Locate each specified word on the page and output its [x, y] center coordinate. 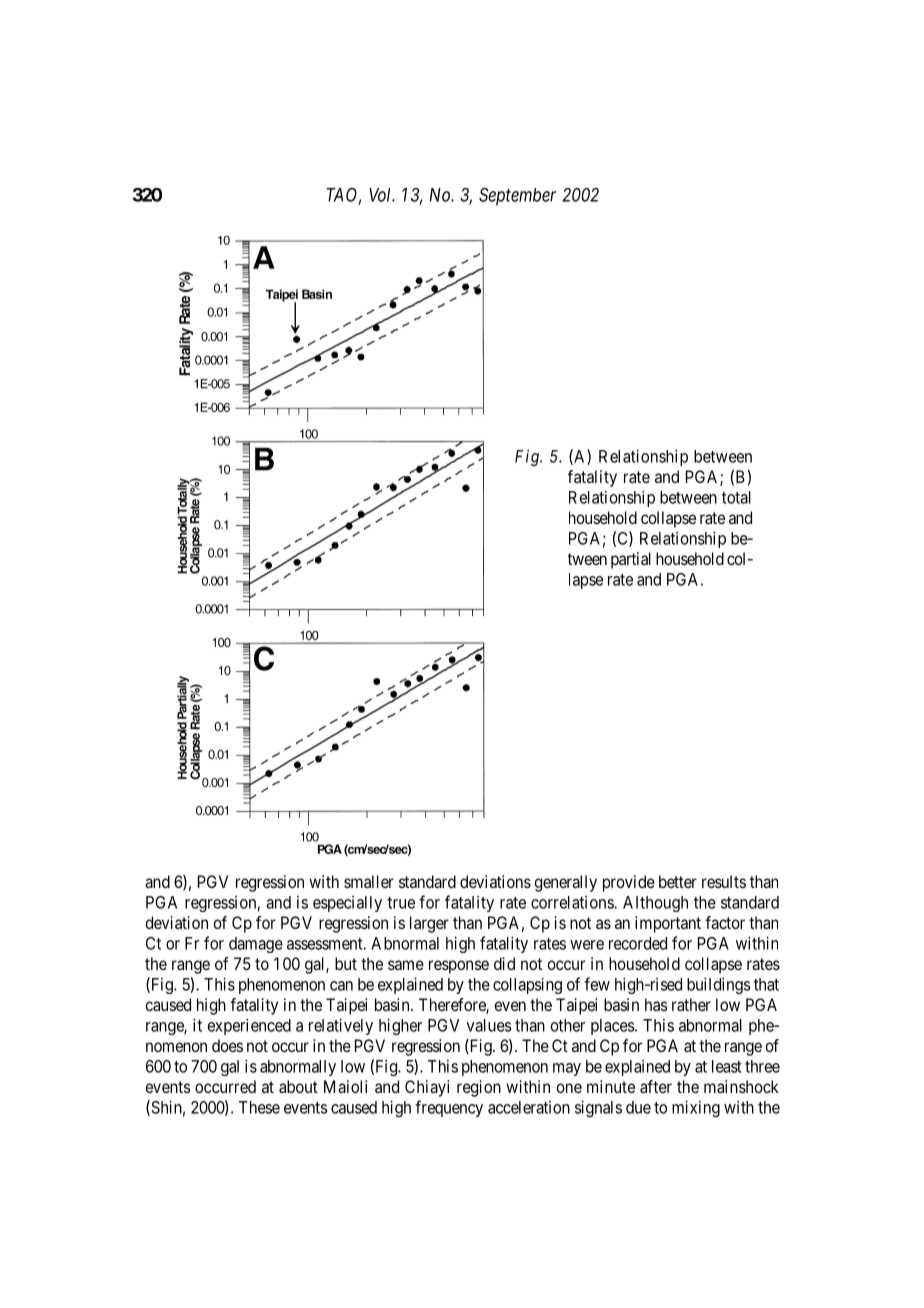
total [736, 497]
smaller [369, 881]
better [678, 881]
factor [725, 922]
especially [347, 904]
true [401, 903]
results [724, 881]
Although [655, 904]
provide [629, 883]
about [298, 1086]
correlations [573, 902]
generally [565, 883]
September [517, 197]
